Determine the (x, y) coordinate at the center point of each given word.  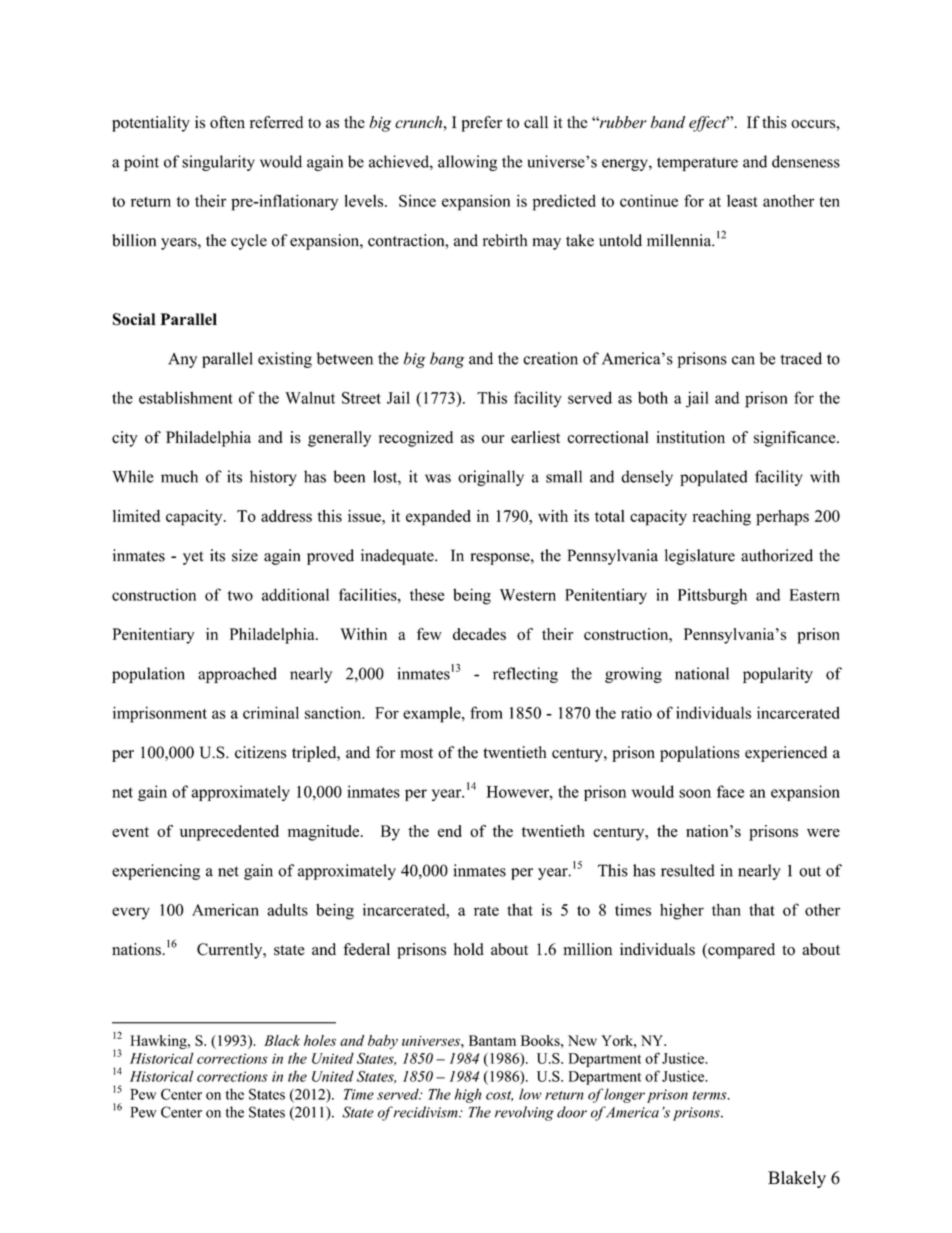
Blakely (797, 1179)
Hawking (159, 1042)
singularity (218, 163)
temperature (697, 164)
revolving (524, 1113)
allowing (467, 163)
